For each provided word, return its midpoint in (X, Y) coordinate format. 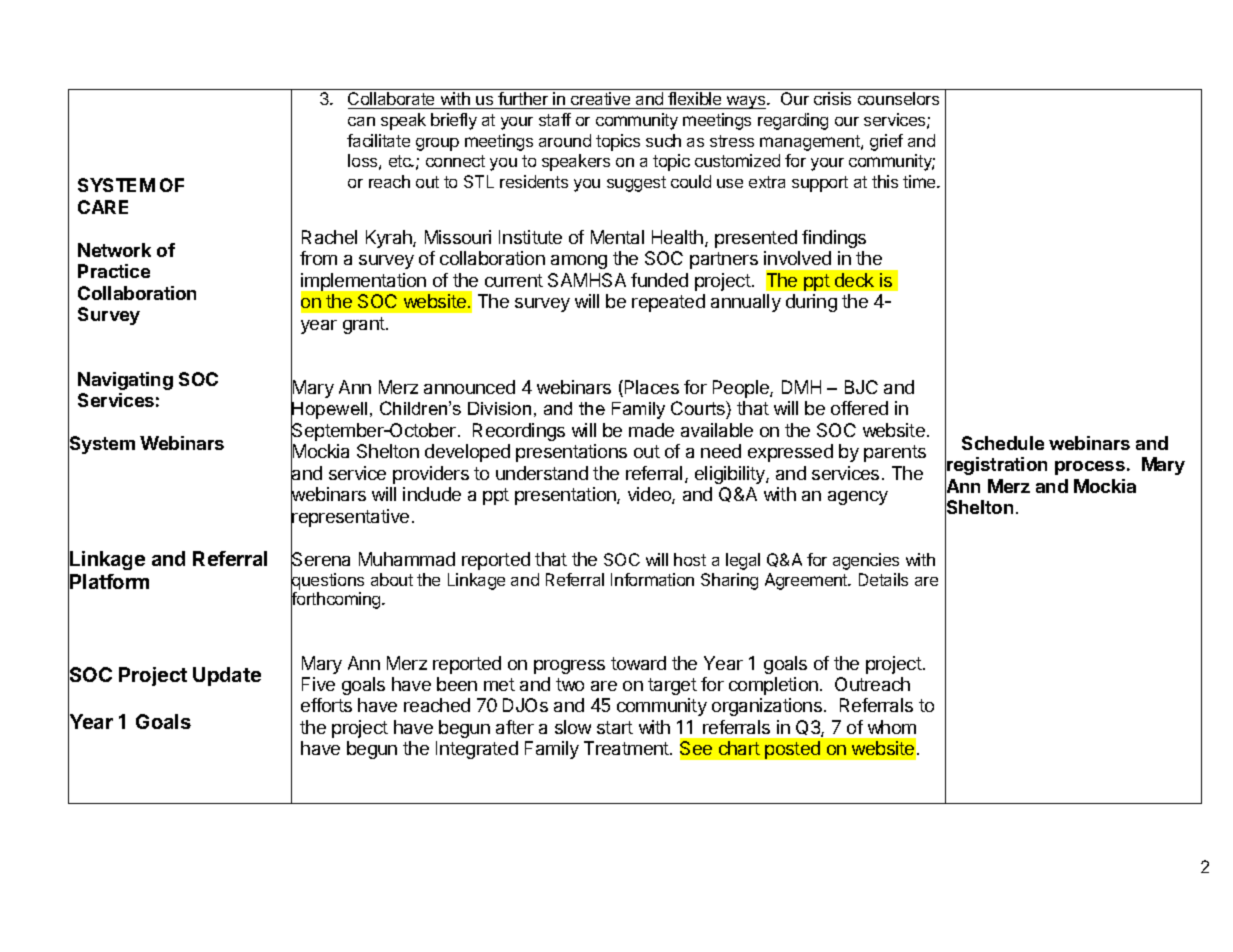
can (361, 121)
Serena (320, 559)
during (811, 303)
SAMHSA (587, 280)
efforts (326, 705)
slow (573, 727)
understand (542, 473)
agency (858, 498)
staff (555, 119)
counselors (898, 98)
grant (365, 325)
